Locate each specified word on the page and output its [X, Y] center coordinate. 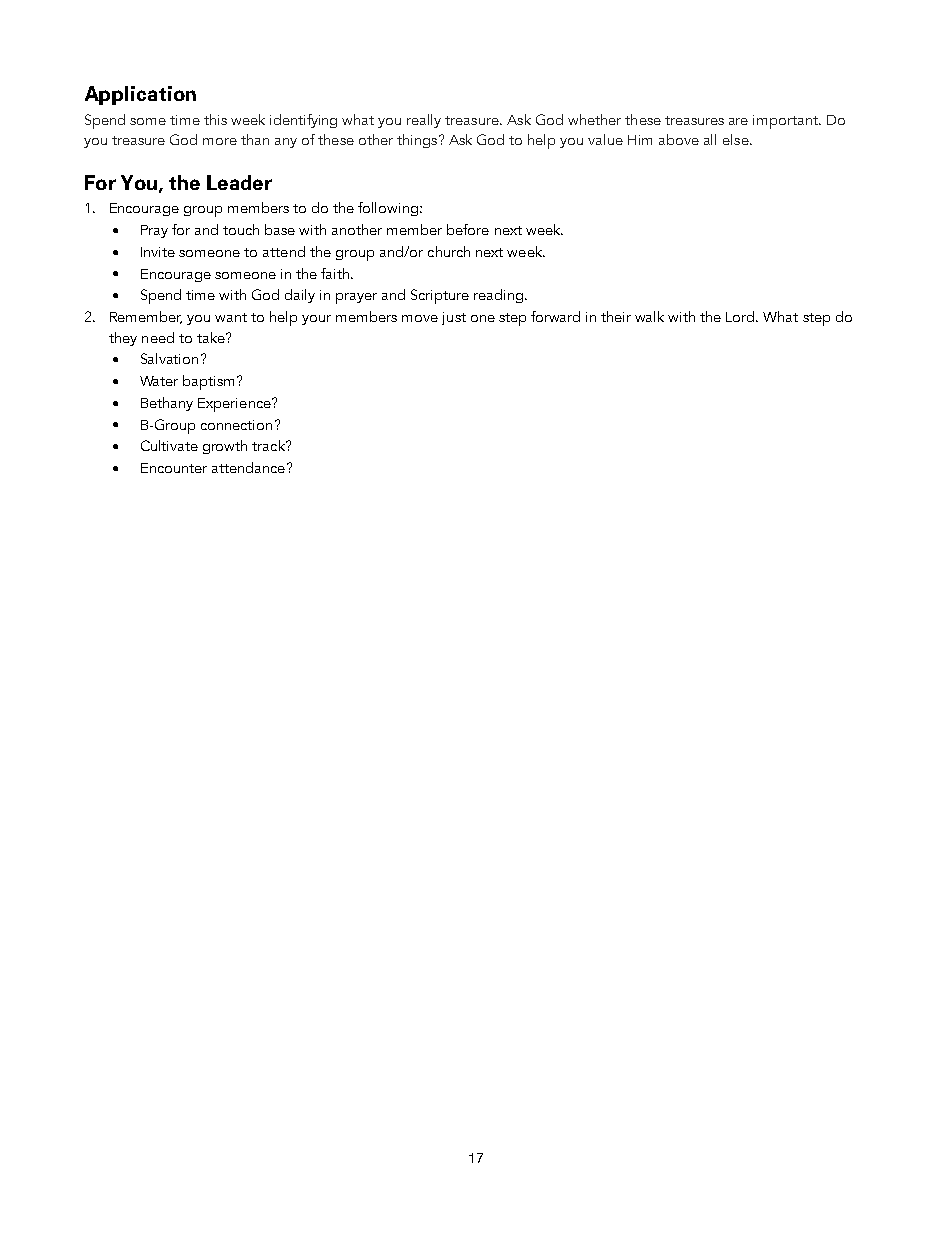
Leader [239, 182]
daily [300, 296]
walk [649, 316]
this [215, 119]
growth [225, 447]
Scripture [440, 296]
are [738, 121]
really [424, 121]
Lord [741, 316]
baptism [210, 382]
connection [236, 425]
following [389, 209]
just [454, 318]
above [679, 139]
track [269, 445]
